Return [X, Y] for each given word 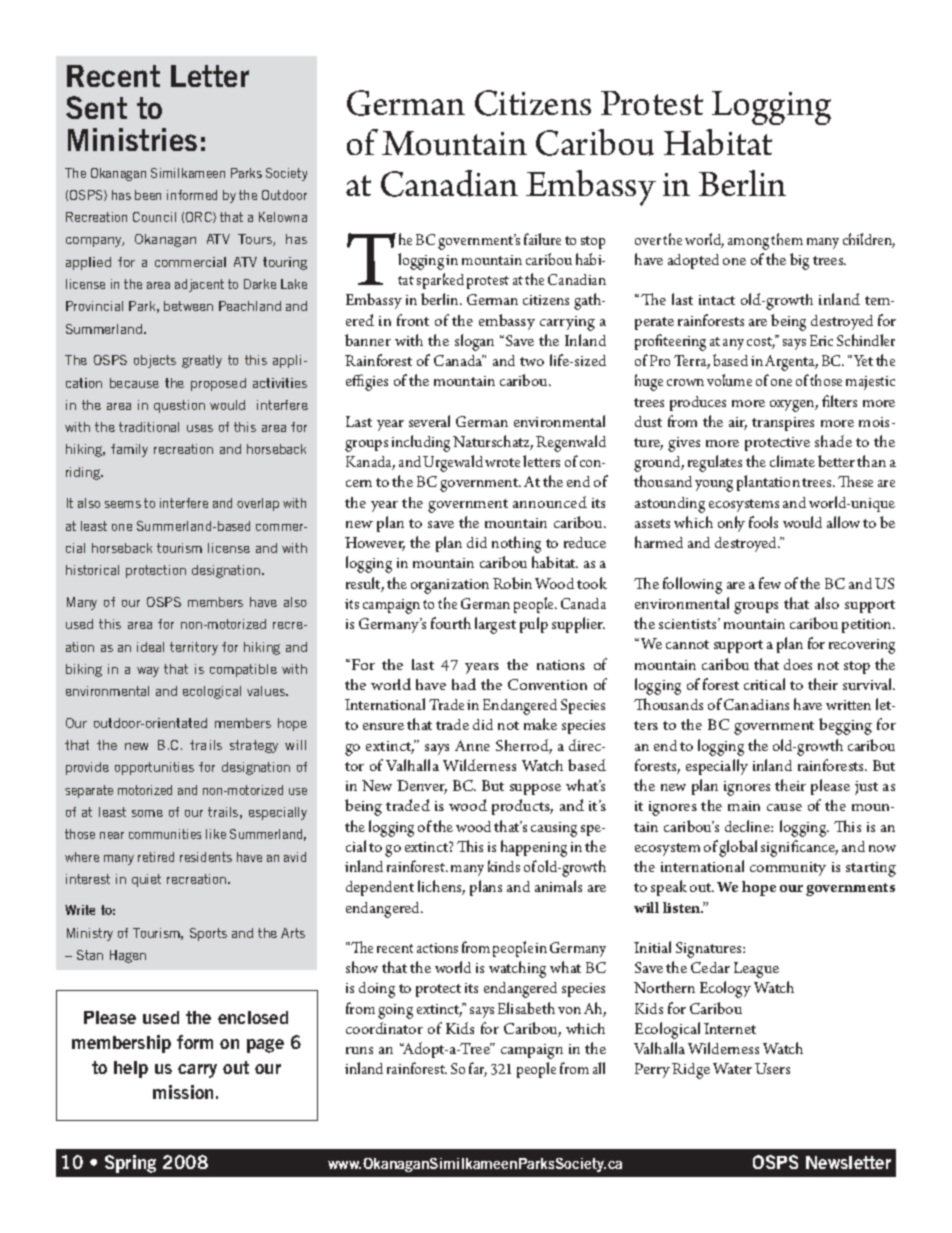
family [129, 450]
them [787, 239]
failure [542, 239]
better [836, 461]
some [147, 813]
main [744, 806]
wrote [502, 462]
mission [183, 1092]
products [522, 807]
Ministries [132, 139]
